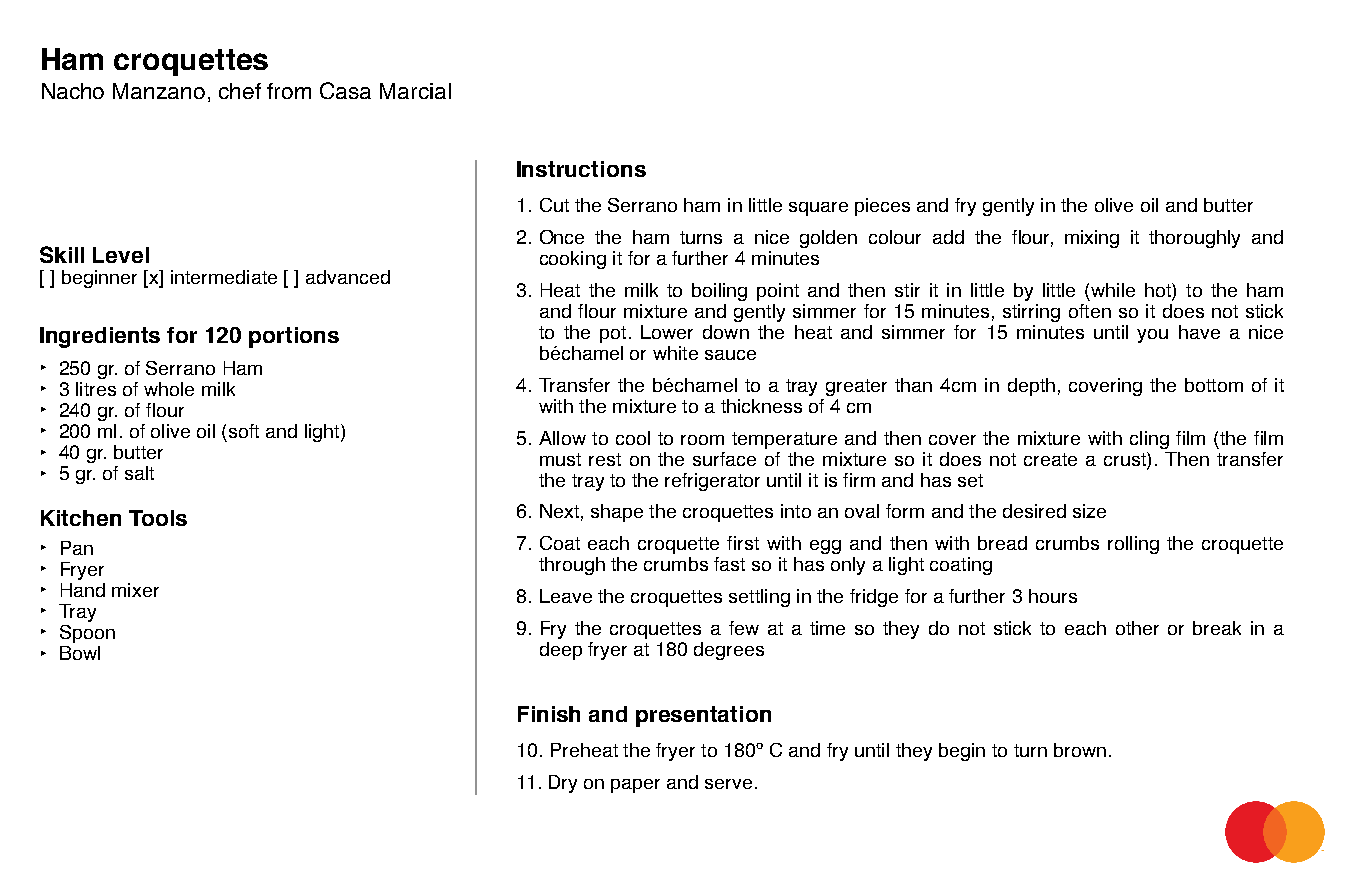 The width and height of the screenshot is (1362, 896). I want to click on cool, so click(633, 438).
